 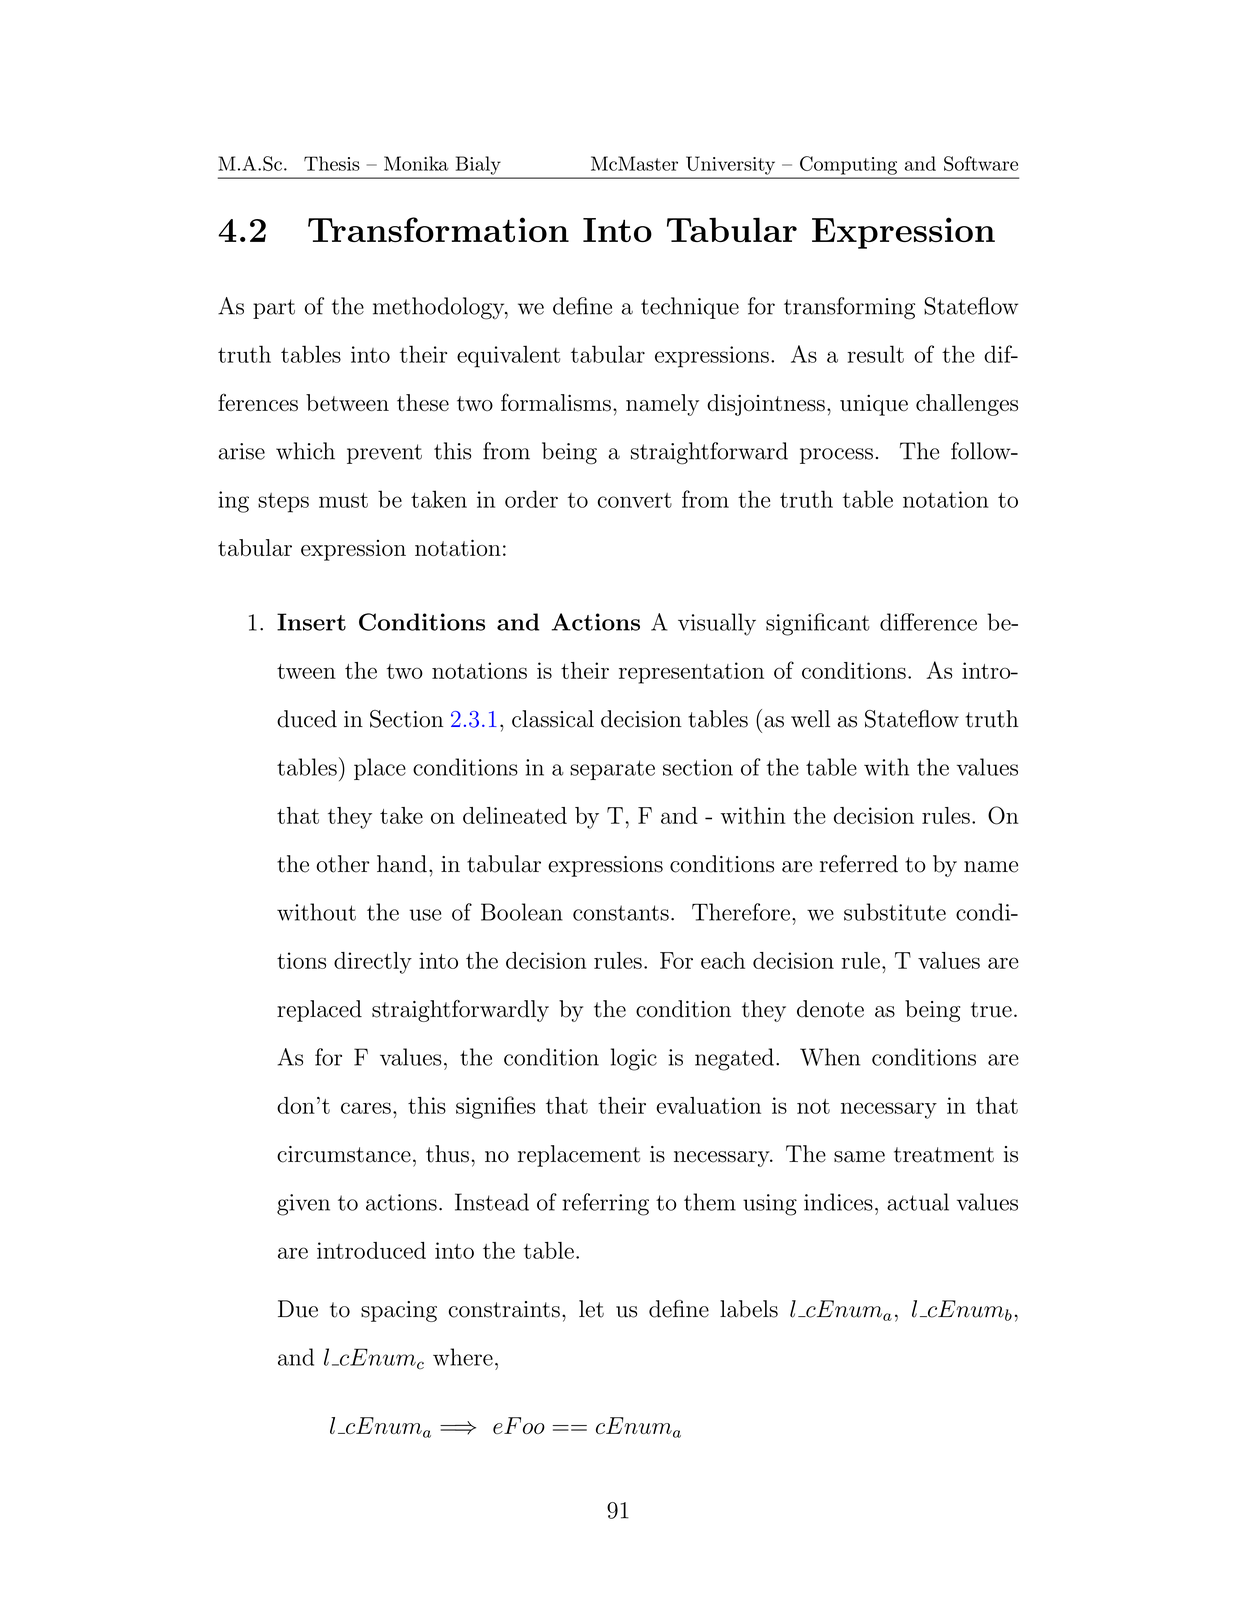 I want to click on cares, so click(x=366, y=1108).
